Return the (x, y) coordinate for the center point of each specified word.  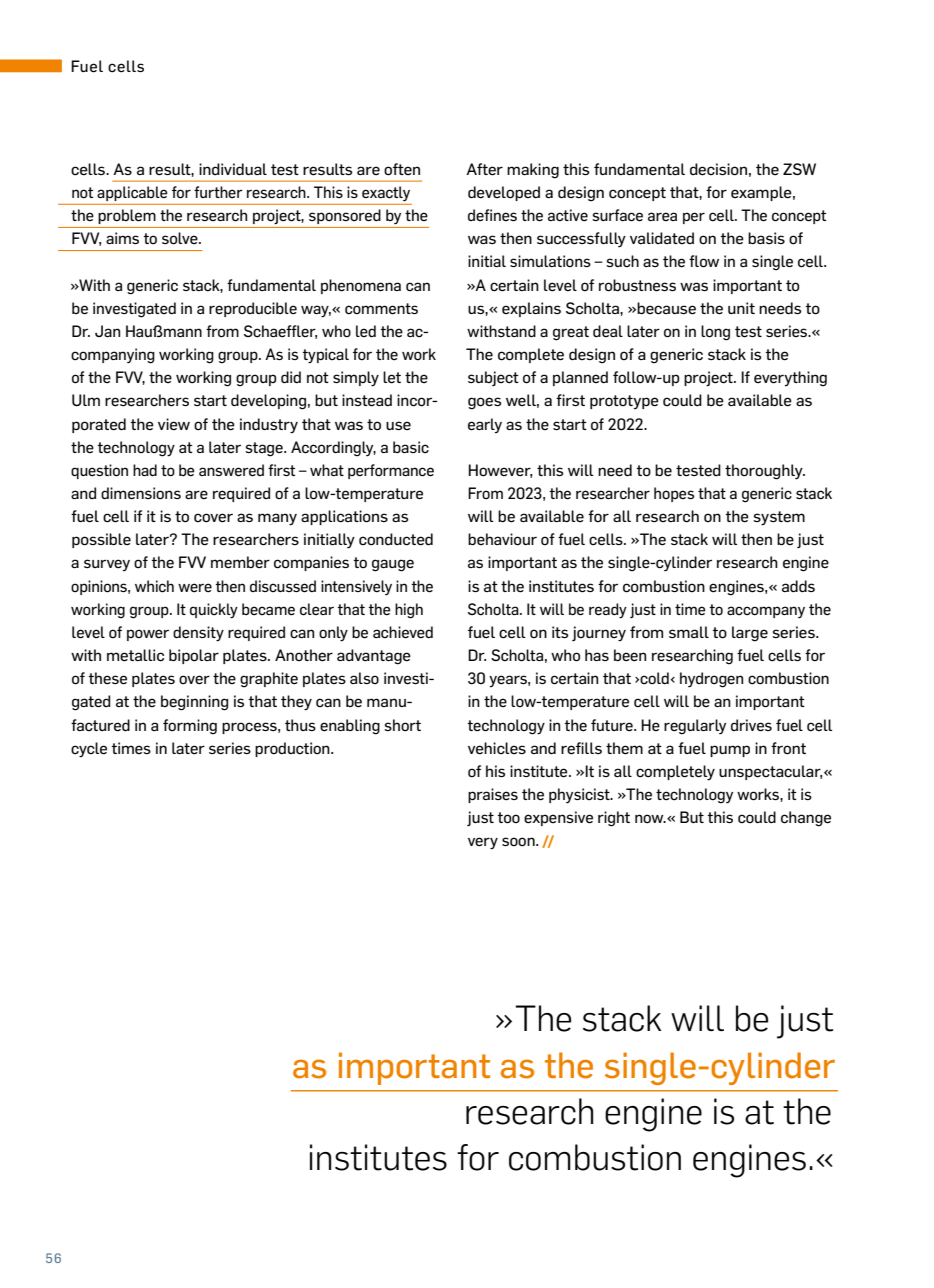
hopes (674, 494)
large (750, 634)
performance (391, 471)
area (662, 216)
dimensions (141, 493)
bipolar (194, 656)
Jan (107, 331)
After (484, 169)
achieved (403, 632)
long (715, 333)
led (366, 331)
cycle (89, 750)
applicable (132, 193)
